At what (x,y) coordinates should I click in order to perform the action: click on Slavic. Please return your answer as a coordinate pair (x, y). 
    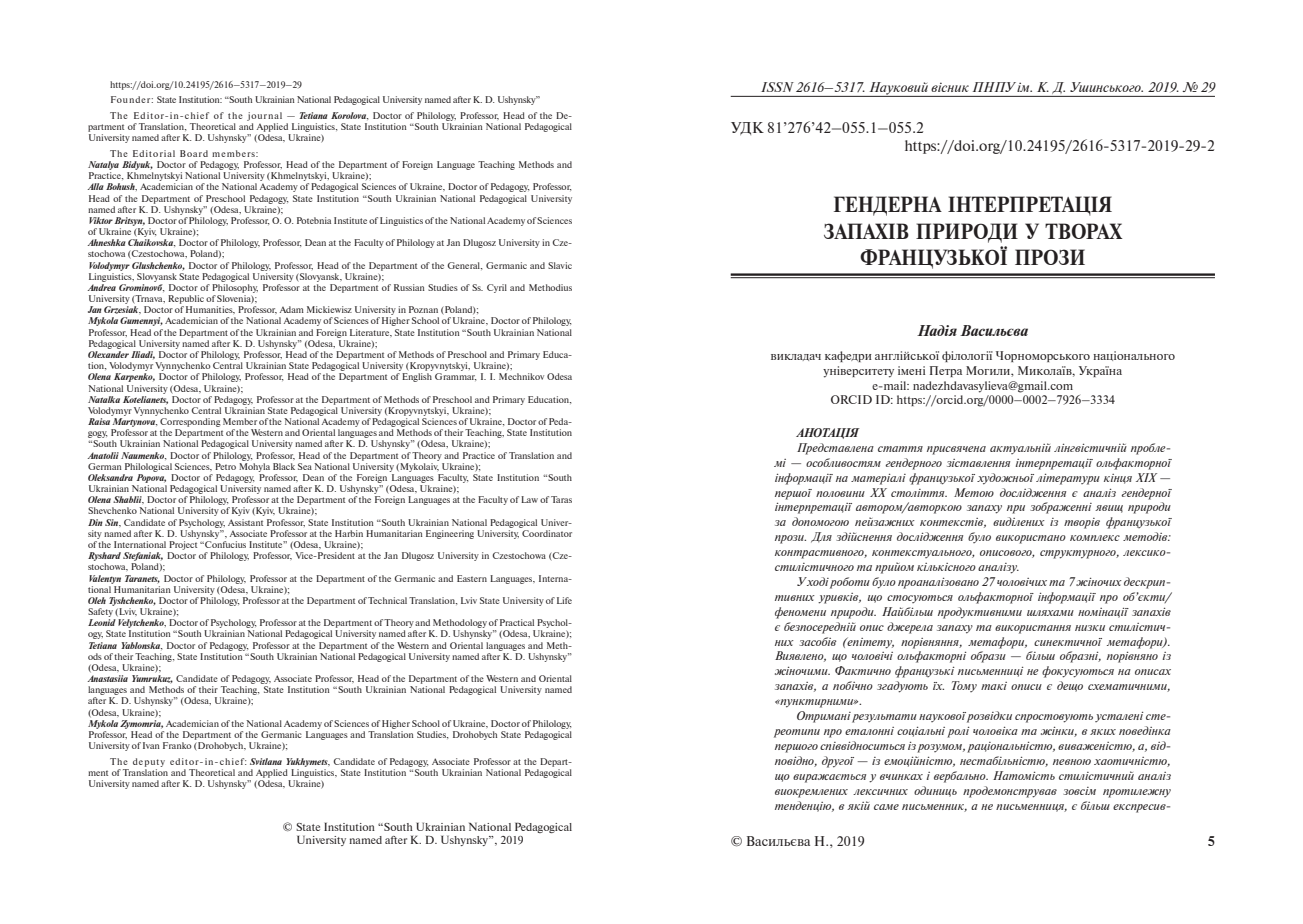
    Looking at the image, I should click on (560, 265).
